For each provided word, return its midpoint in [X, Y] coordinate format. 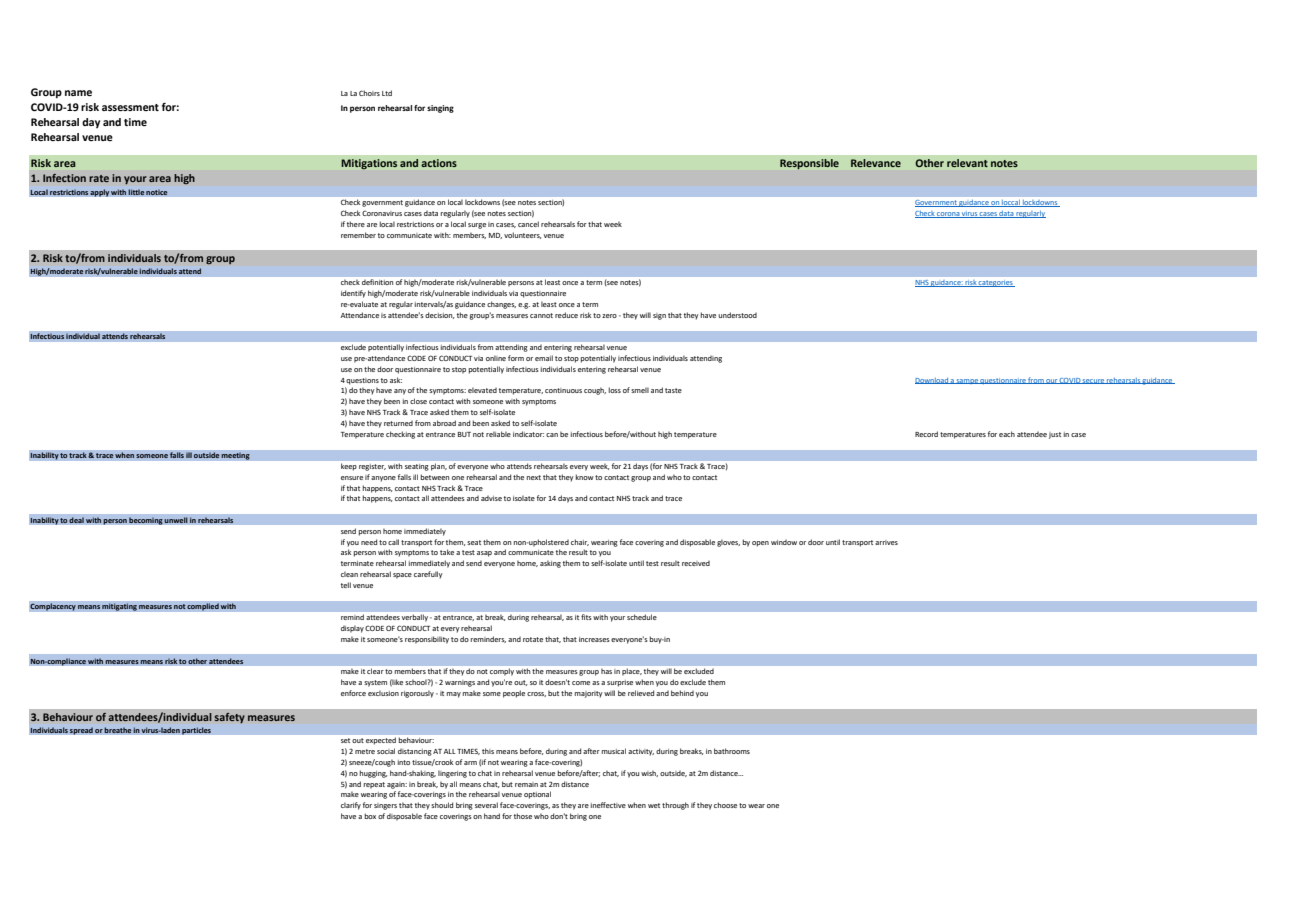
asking [550, 564]
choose [725, 805]
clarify [351, 806]
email [544, 358]
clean [349, 574]
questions [362, 381]
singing [440, 109]
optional [537, 795]
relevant [967, 163]
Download [932, 381]
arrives [886, 542]
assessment [130, 107]
